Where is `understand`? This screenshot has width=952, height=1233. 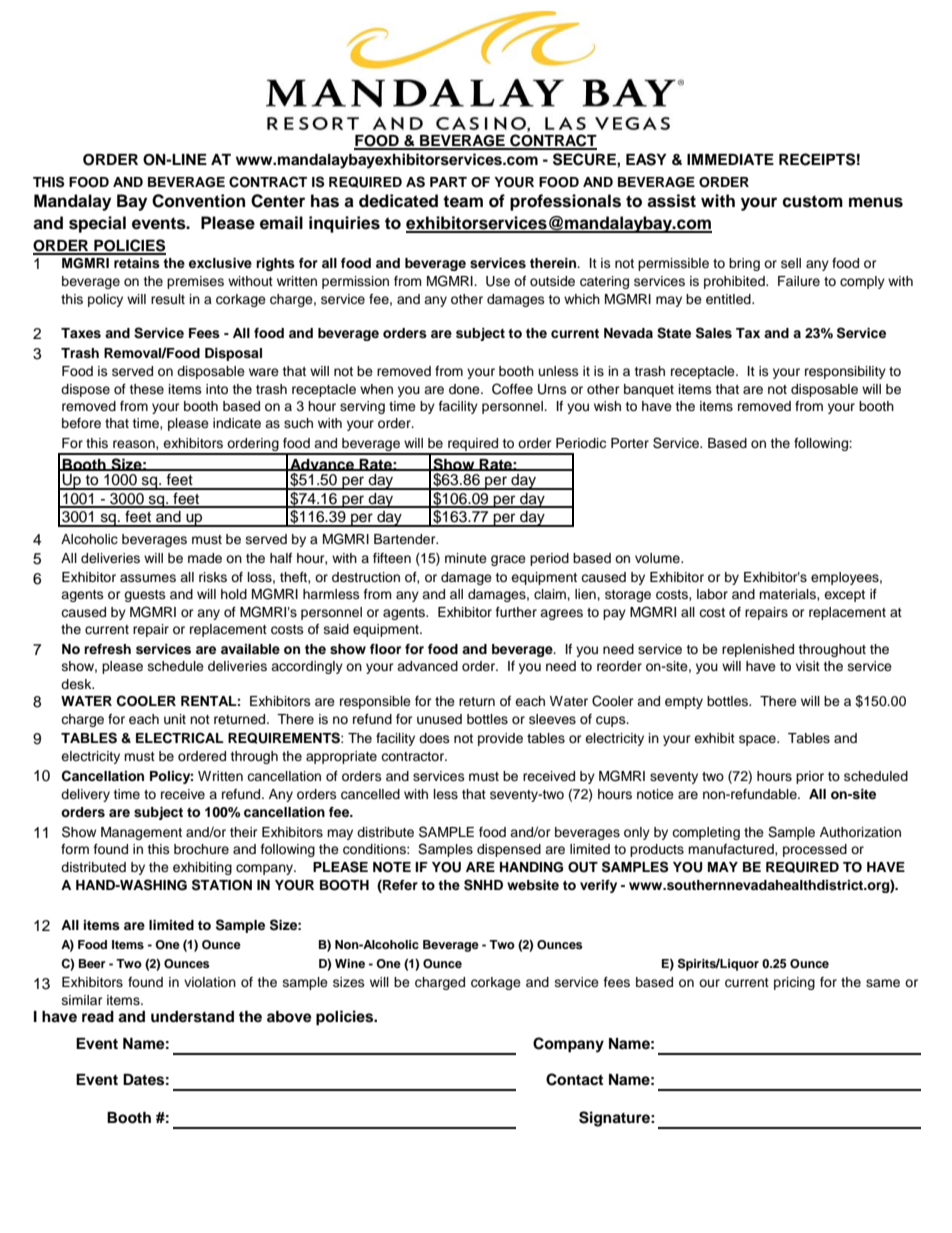 understand is located at coordinates (192, 1017).
